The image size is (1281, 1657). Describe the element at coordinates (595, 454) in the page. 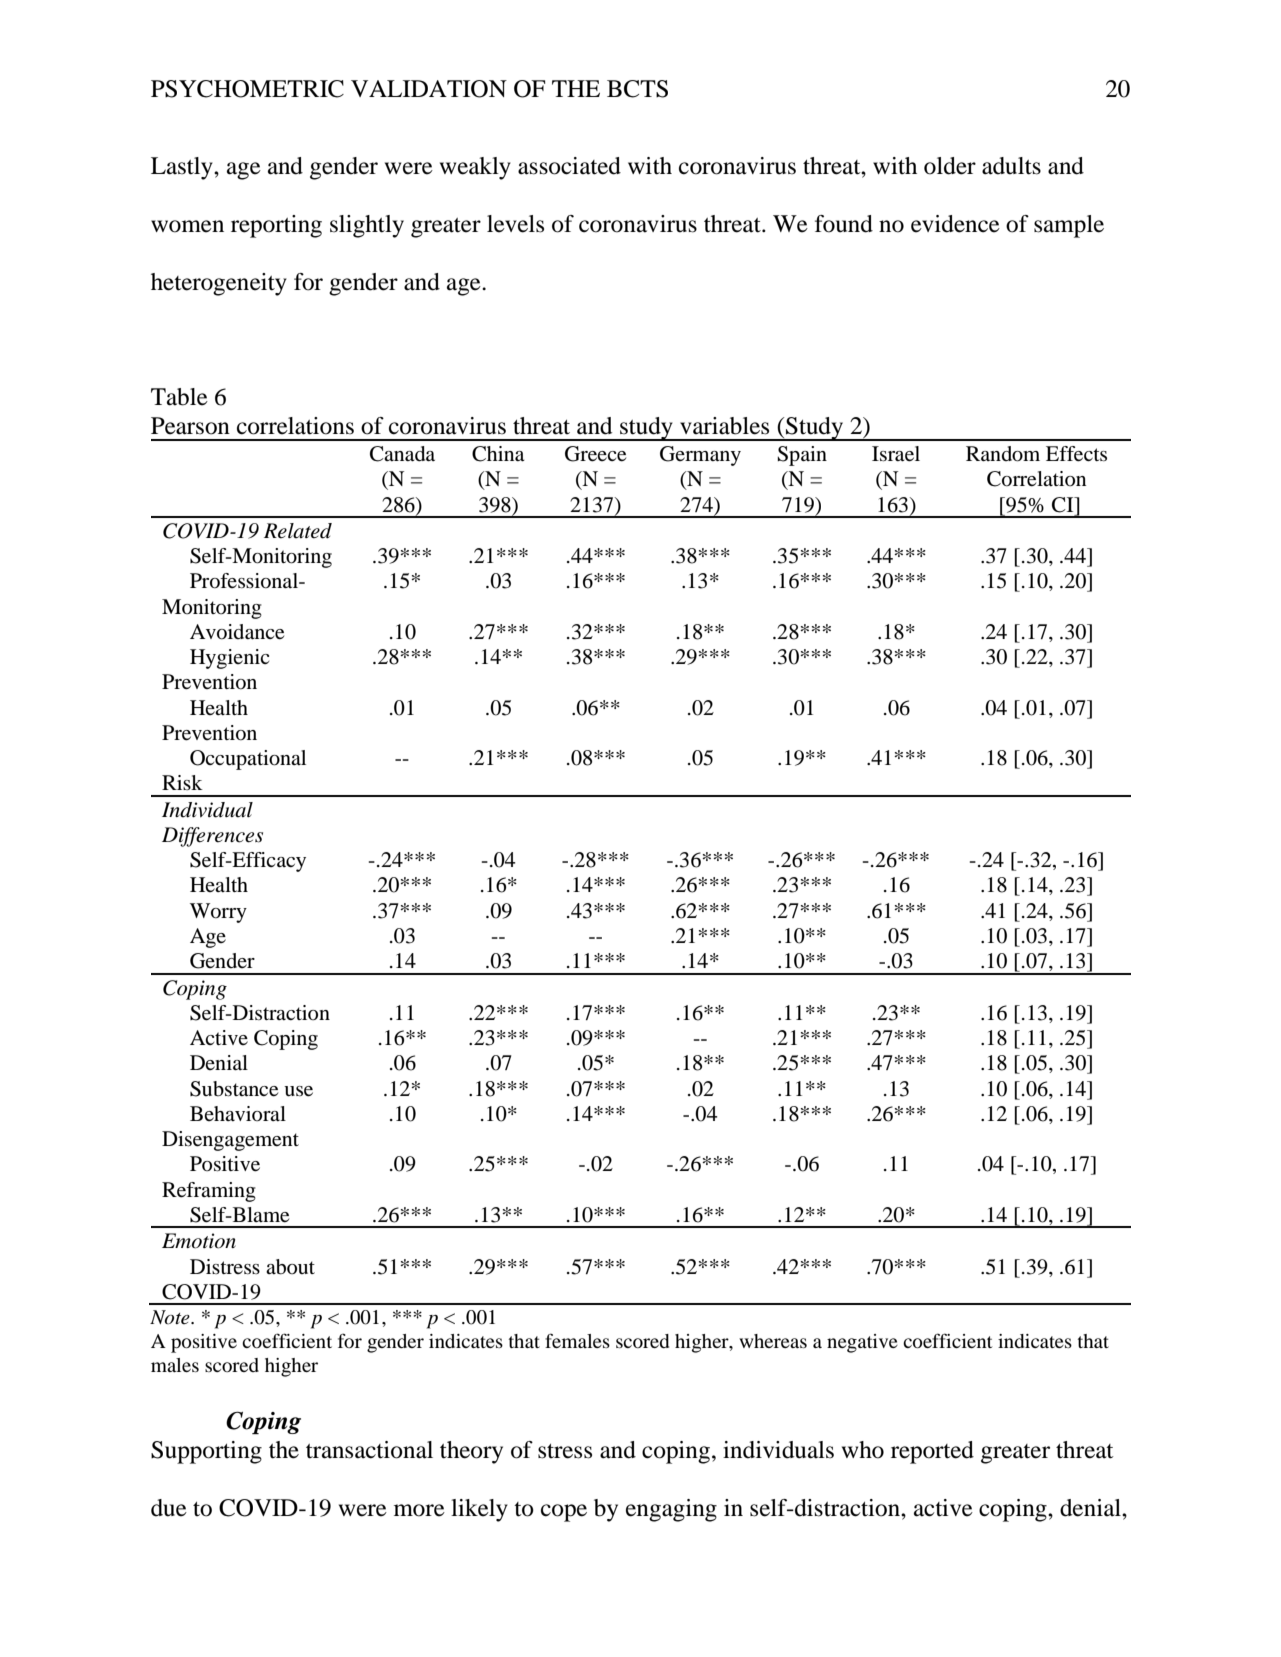

I see `Greece` at that location.
